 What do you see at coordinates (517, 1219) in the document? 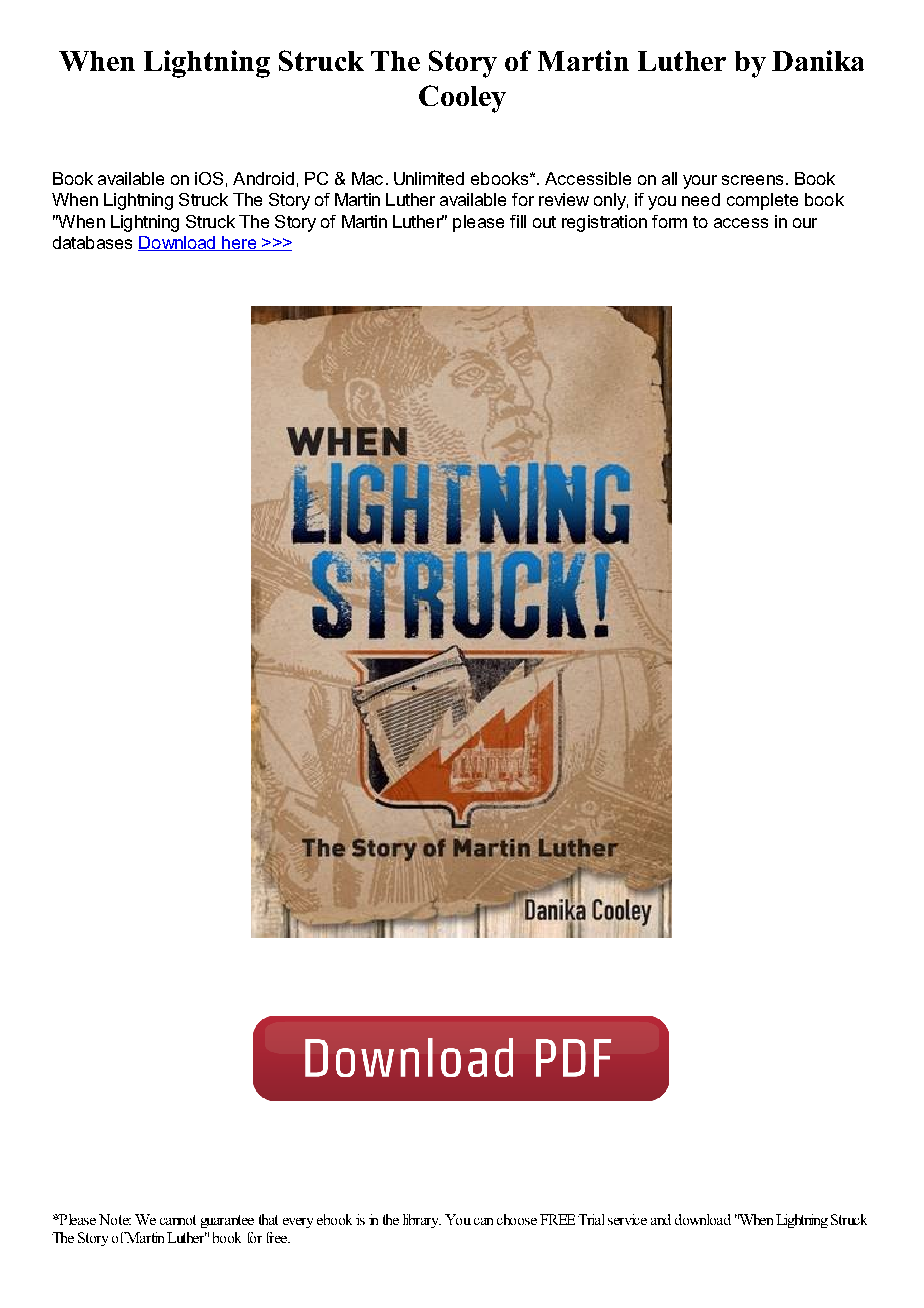
I see `choose` at bounding box center [517, 1219].
